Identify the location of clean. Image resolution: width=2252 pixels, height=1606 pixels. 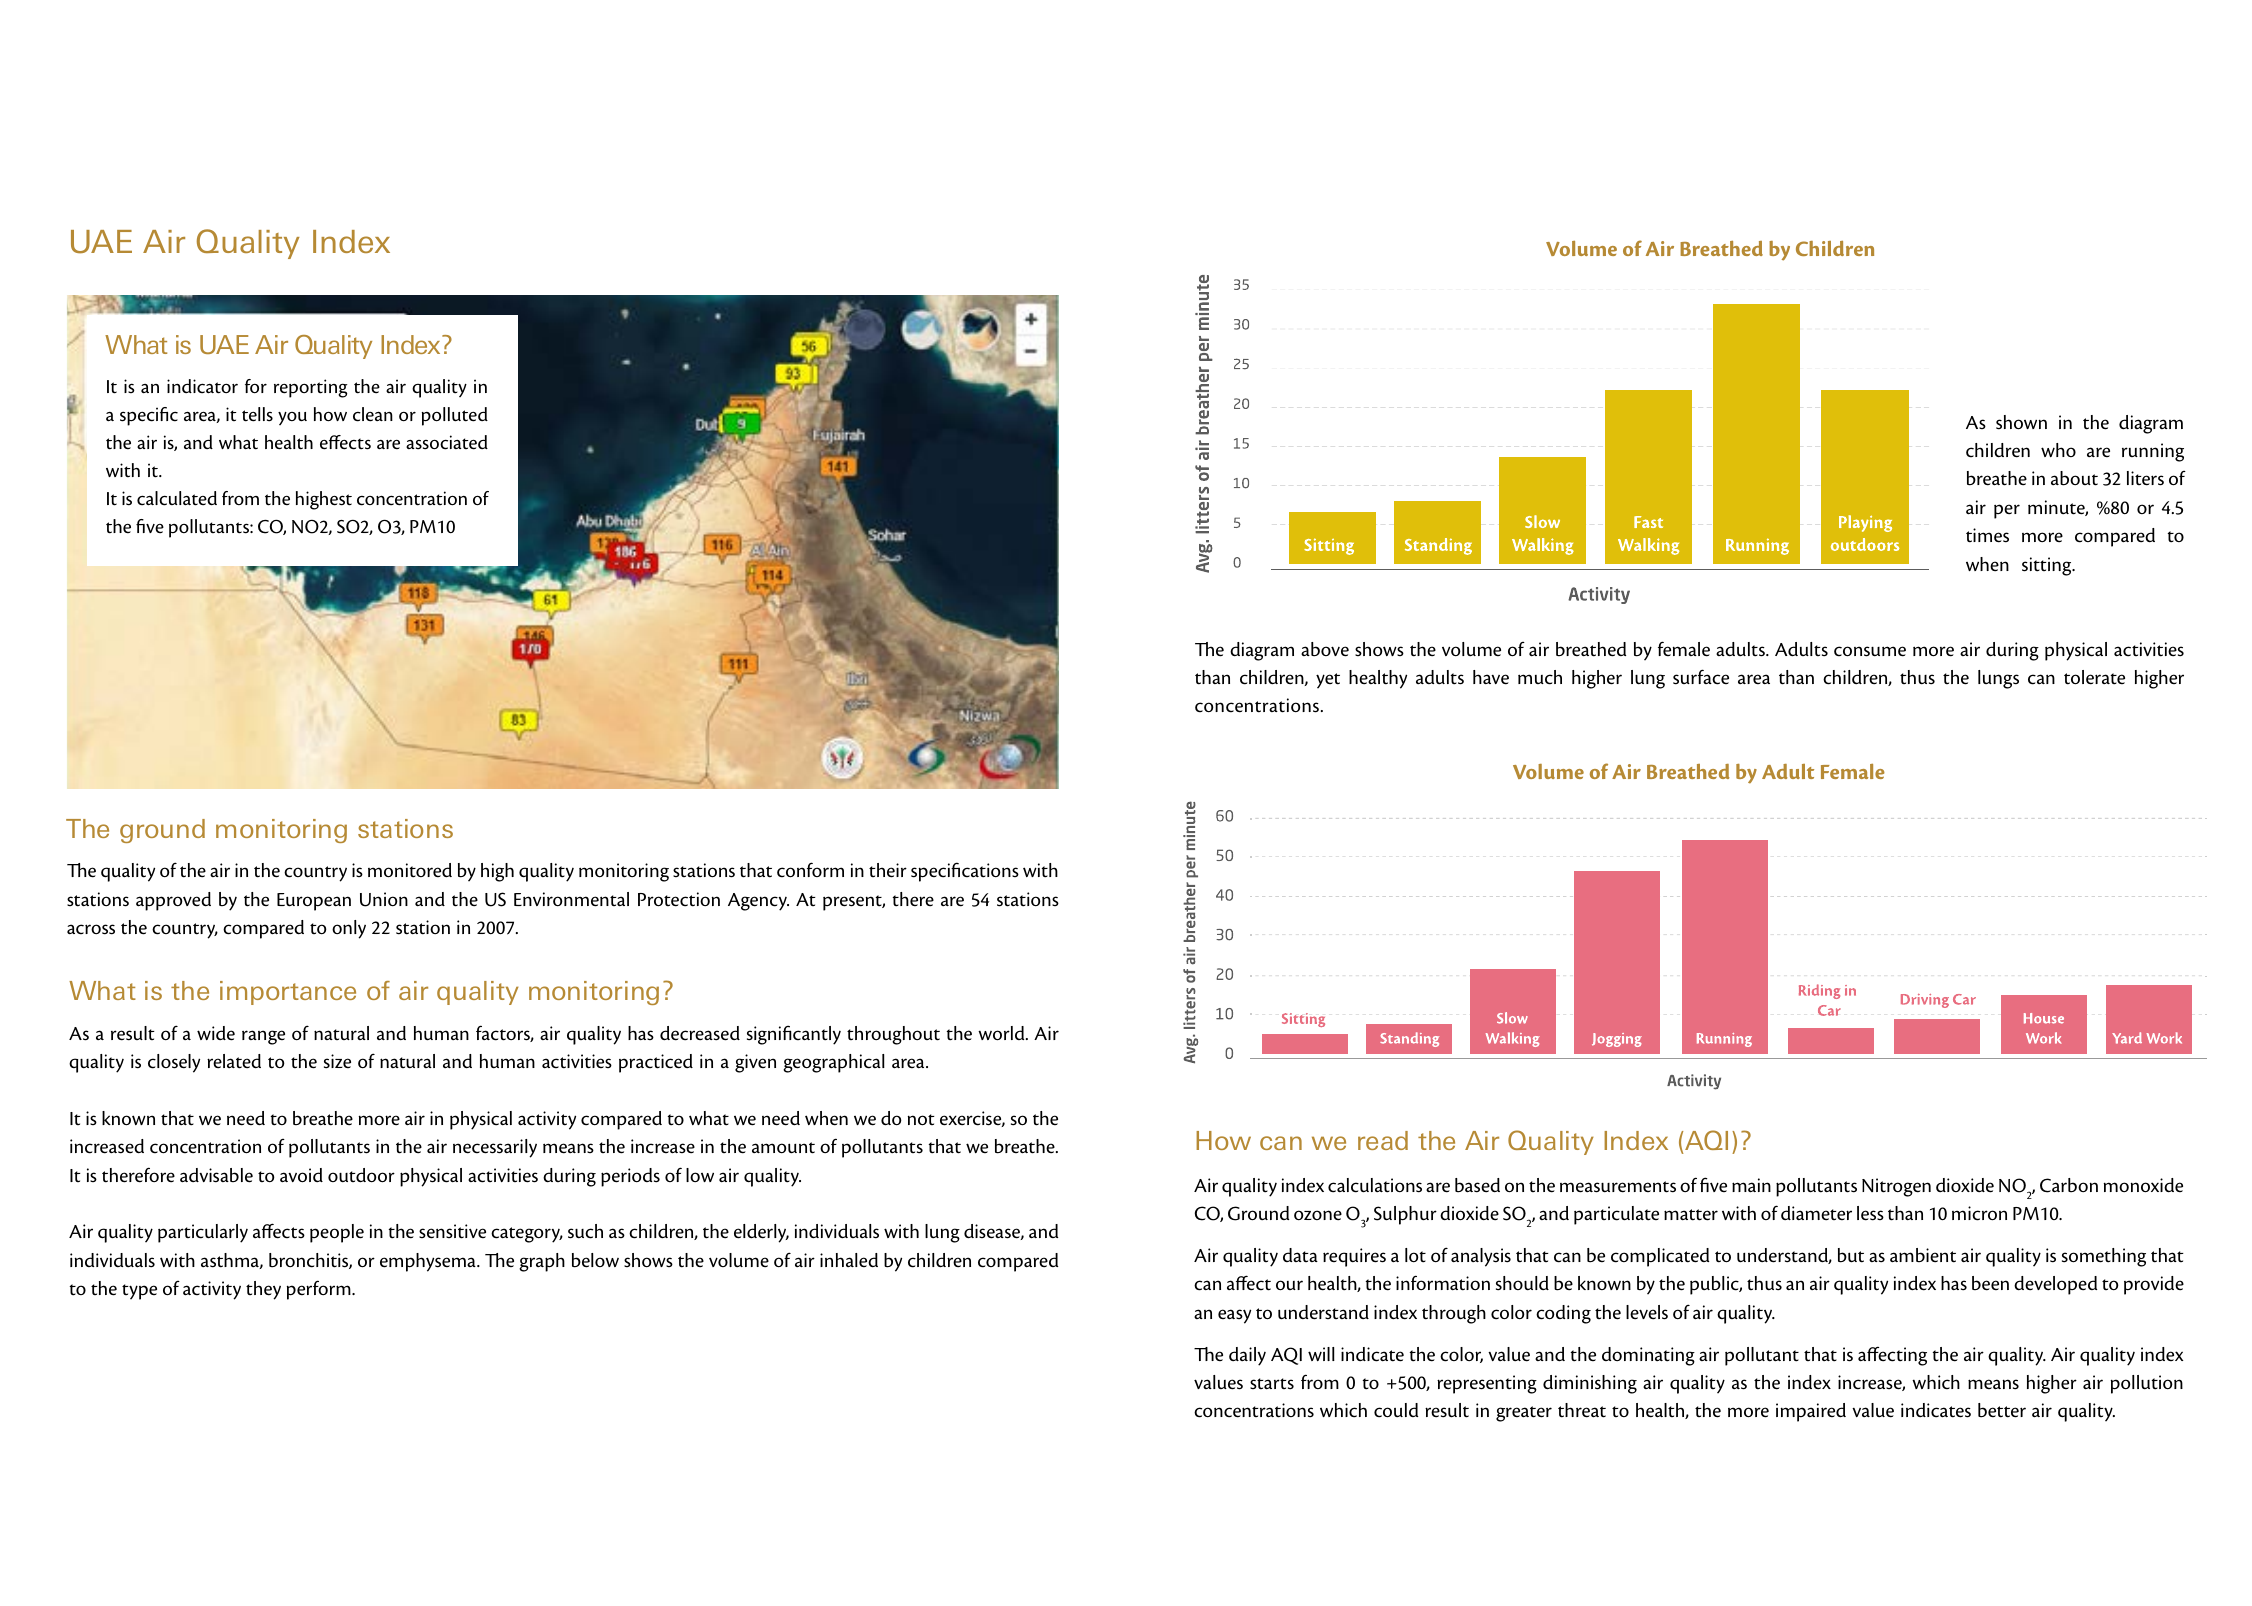
(373, 414).
